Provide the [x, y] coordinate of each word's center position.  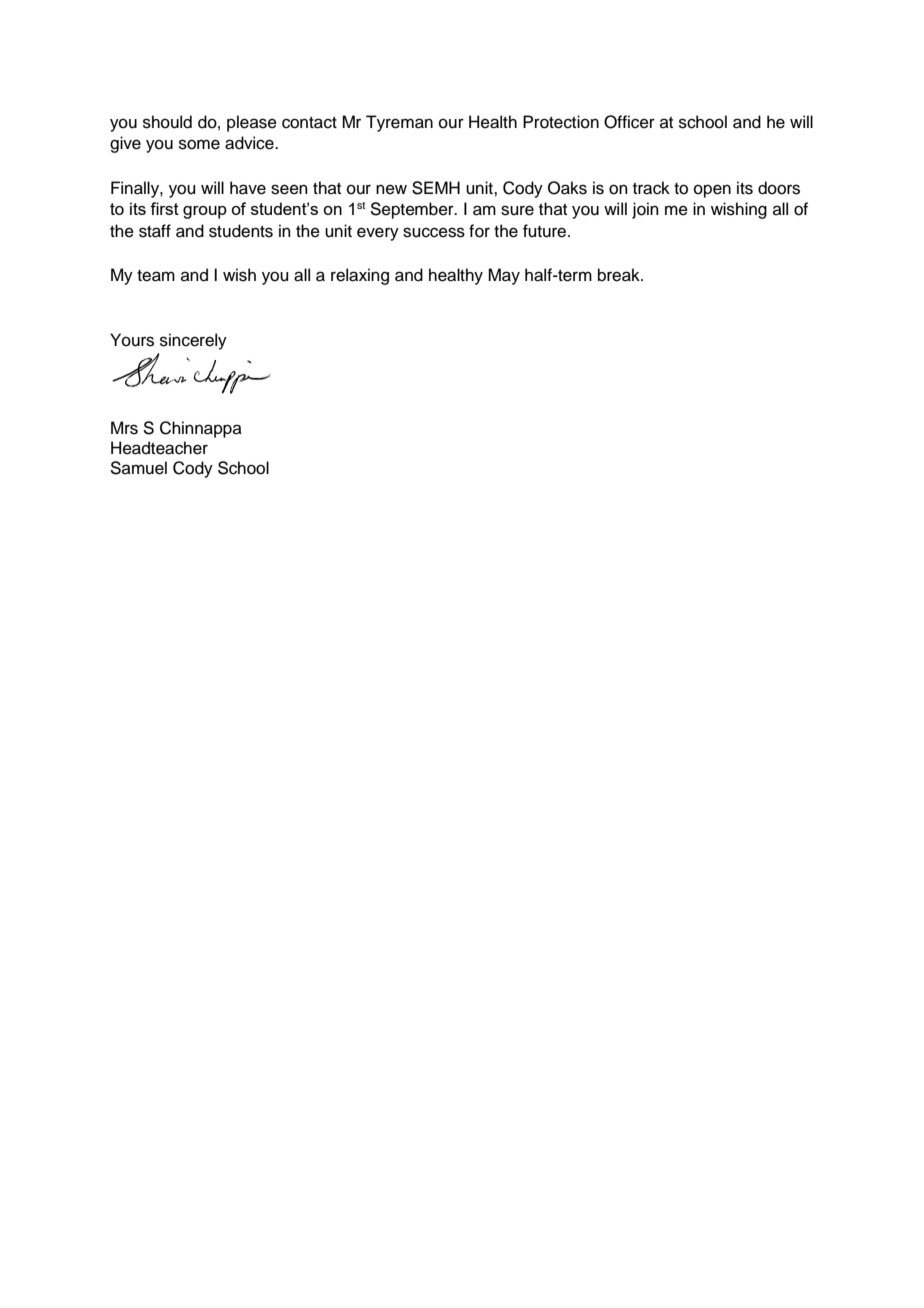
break [620, 275]
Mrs [124, 428]
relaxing [360, 276]
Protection [561, 122]
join [645, 210]
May [504, 276]
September [413, 210]
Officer [629, 122]
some [199, 144]
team [156, 276]
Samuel [138, 468]
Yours [132, 340]
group [205, 212]
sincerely [193, 341]
